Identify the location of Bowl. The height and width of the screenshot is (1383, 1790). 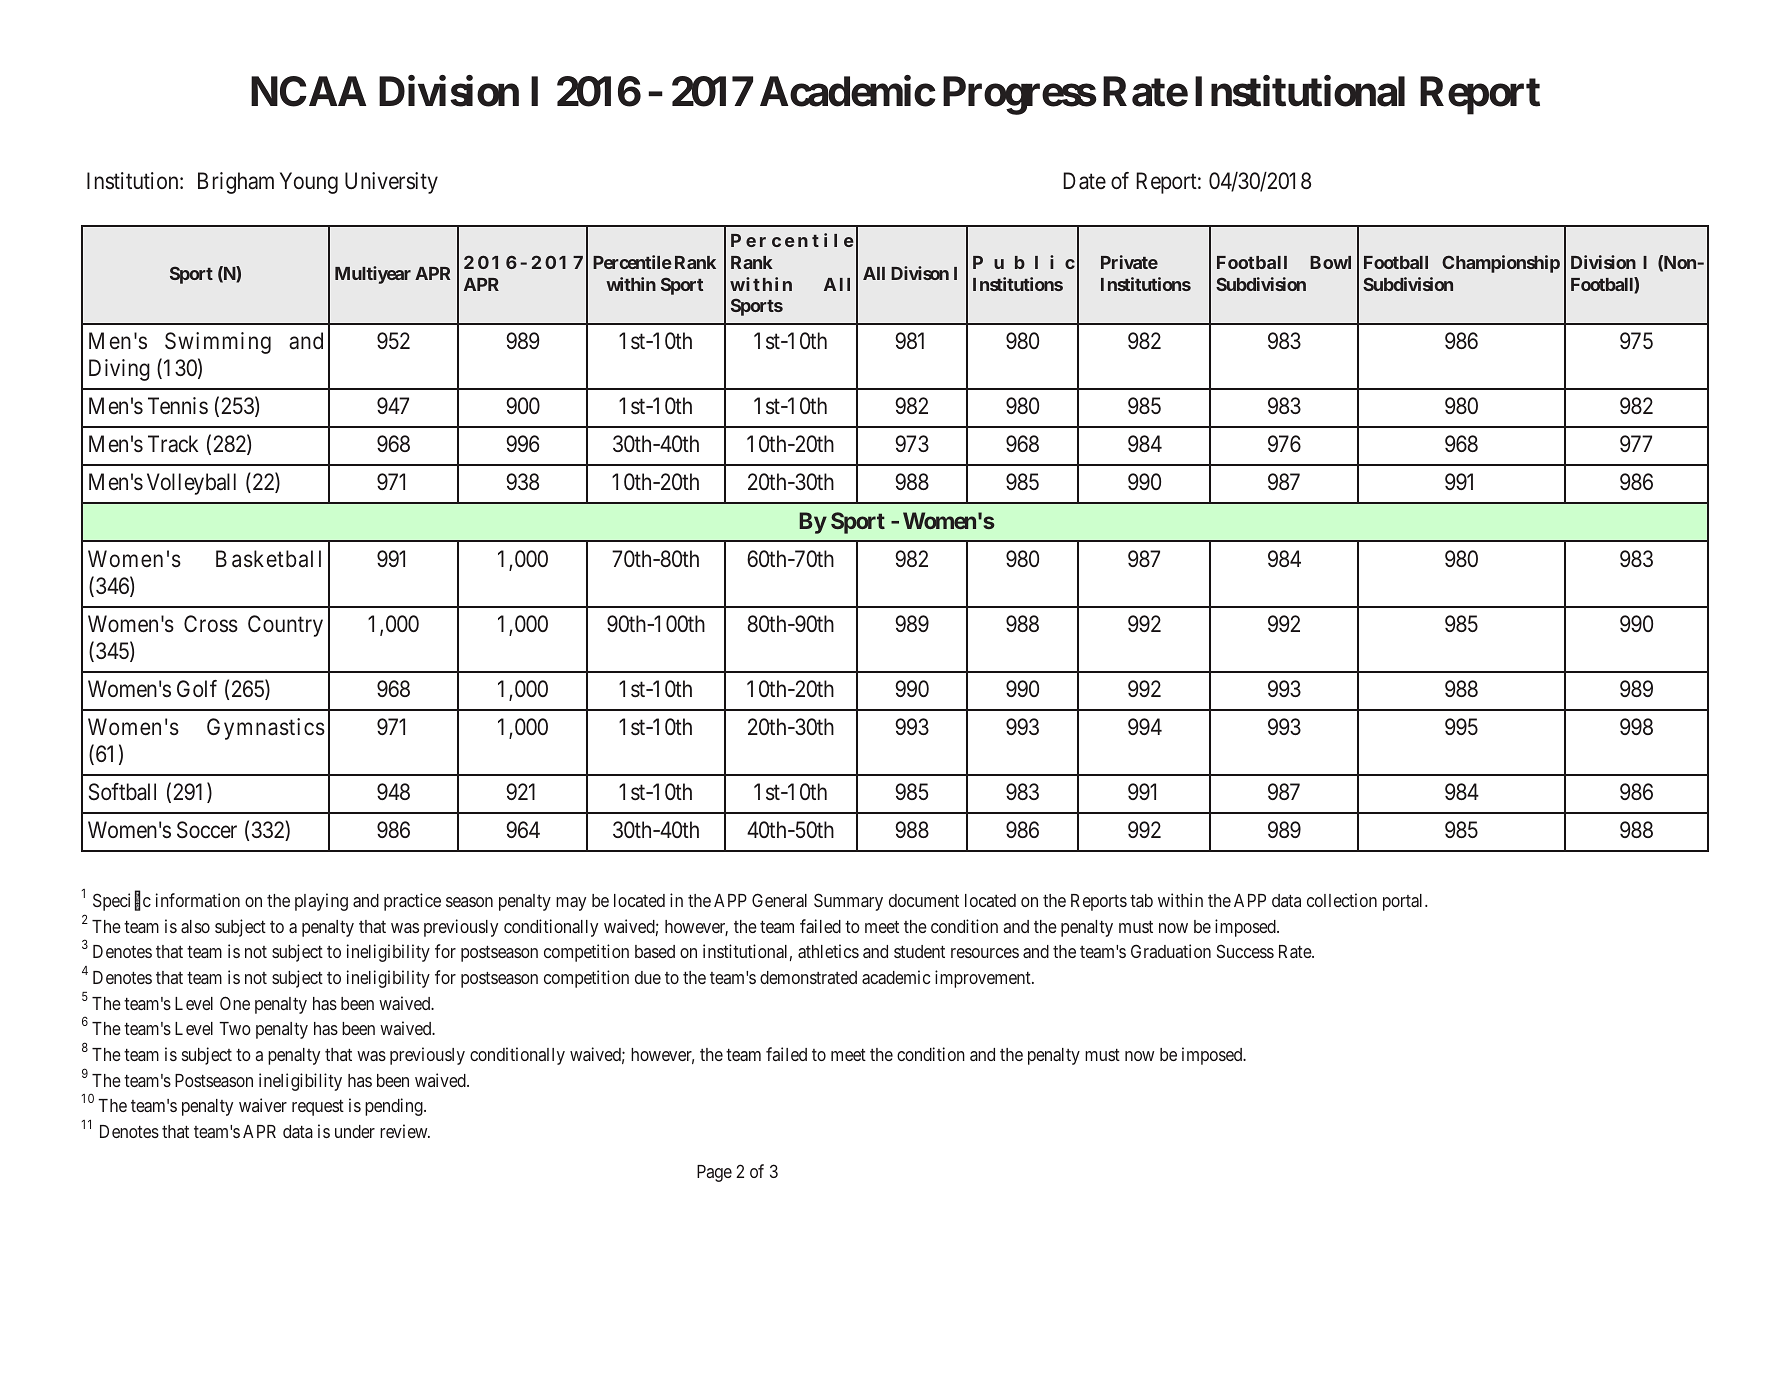
(1330, 262).
